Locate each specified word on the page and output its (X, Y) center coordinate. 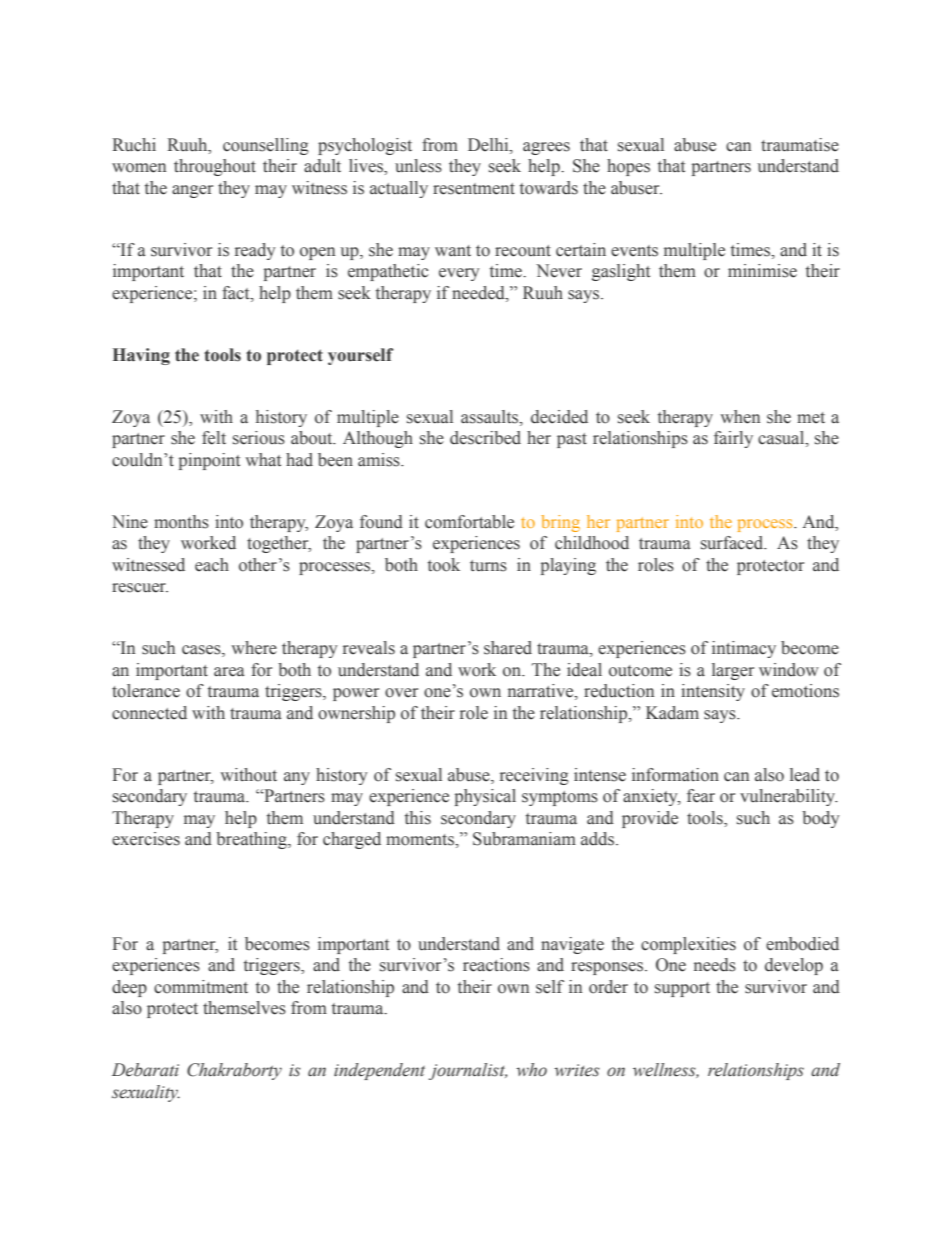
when (740, 417)
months (181, 522)
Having (141, 356)
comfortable (469, 522)
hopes (628, 167)
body (821, 819)
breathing (252, 840)
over (401, 693)
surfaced (733, 543)
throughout (215, 167)
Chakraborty (234, 1071)
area (229, 672)
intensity (713, 692)
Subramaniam (524, 839)
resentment (474, 189)
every (459, 274)
